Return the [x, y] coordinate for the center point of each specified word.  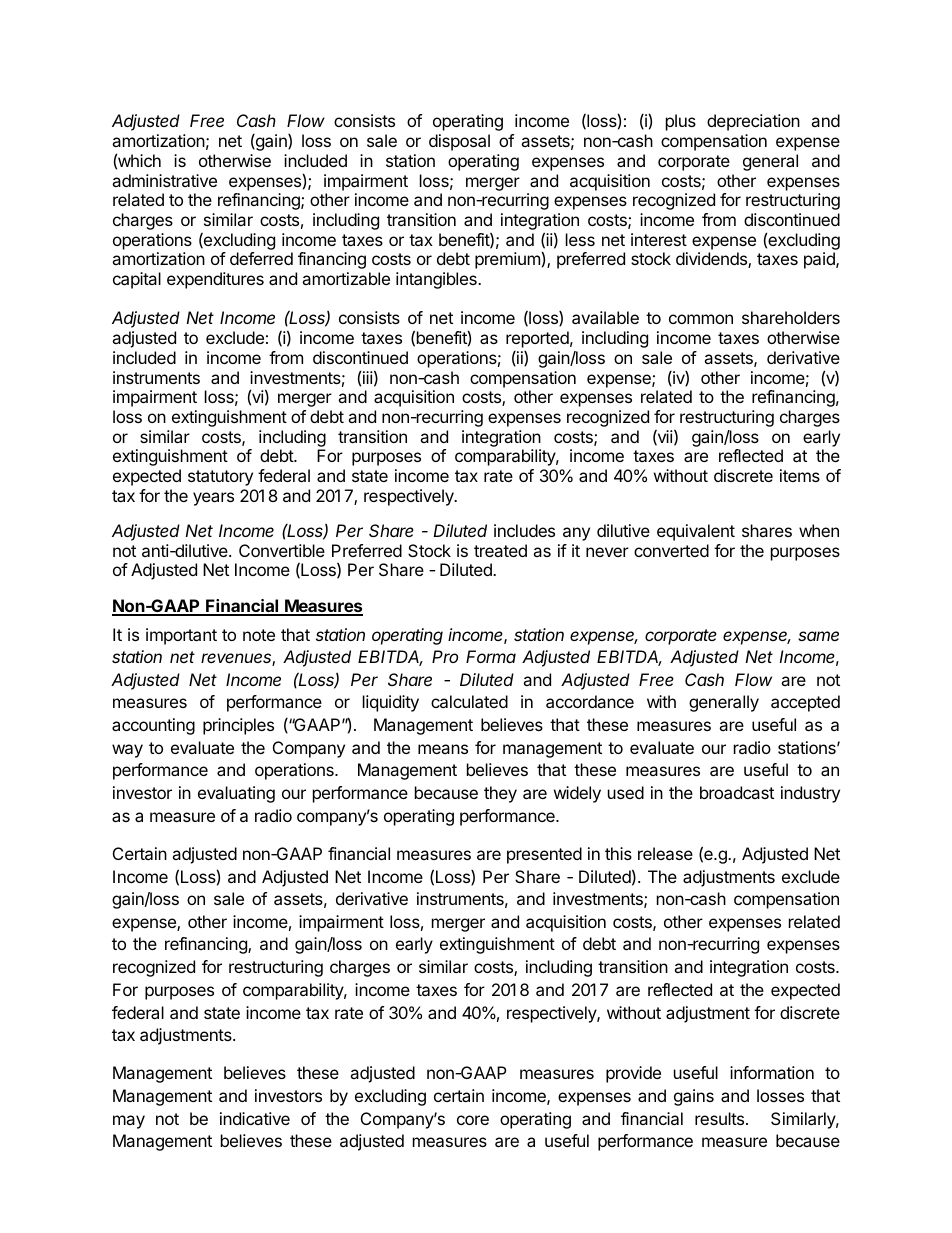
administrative [164, 180]
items [800, 475]
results [719, 1118]
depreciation [753, 122]
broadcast [737, 792]
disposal [459, 142]
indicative [255, 1118]
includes [524, 530]
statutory [220, 478]
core [473, 1120]
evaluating [236, 794]
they [500, 794]
